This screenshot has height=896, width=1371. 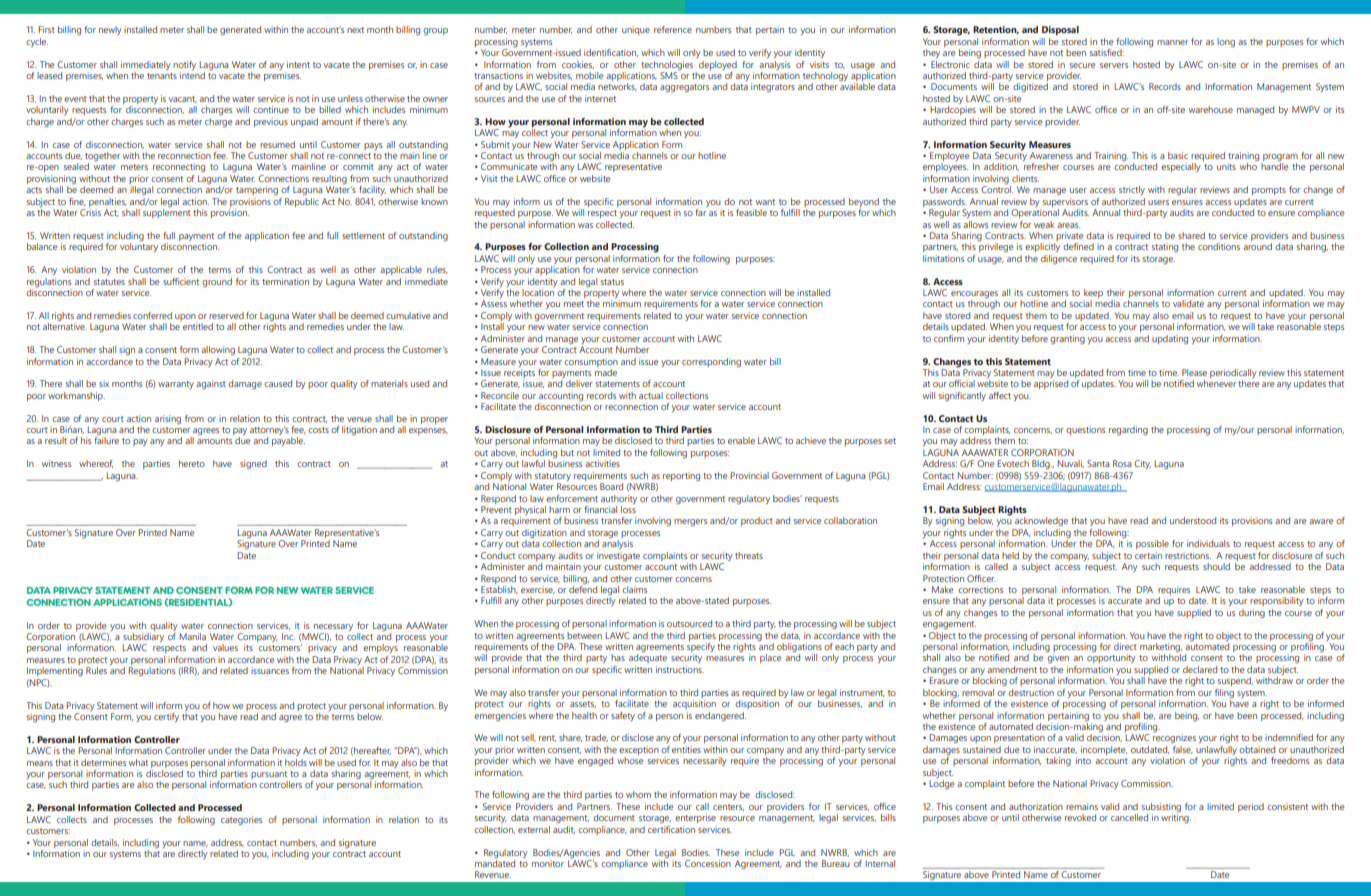 I want to click on servers, so click(x=1114, y=65).
